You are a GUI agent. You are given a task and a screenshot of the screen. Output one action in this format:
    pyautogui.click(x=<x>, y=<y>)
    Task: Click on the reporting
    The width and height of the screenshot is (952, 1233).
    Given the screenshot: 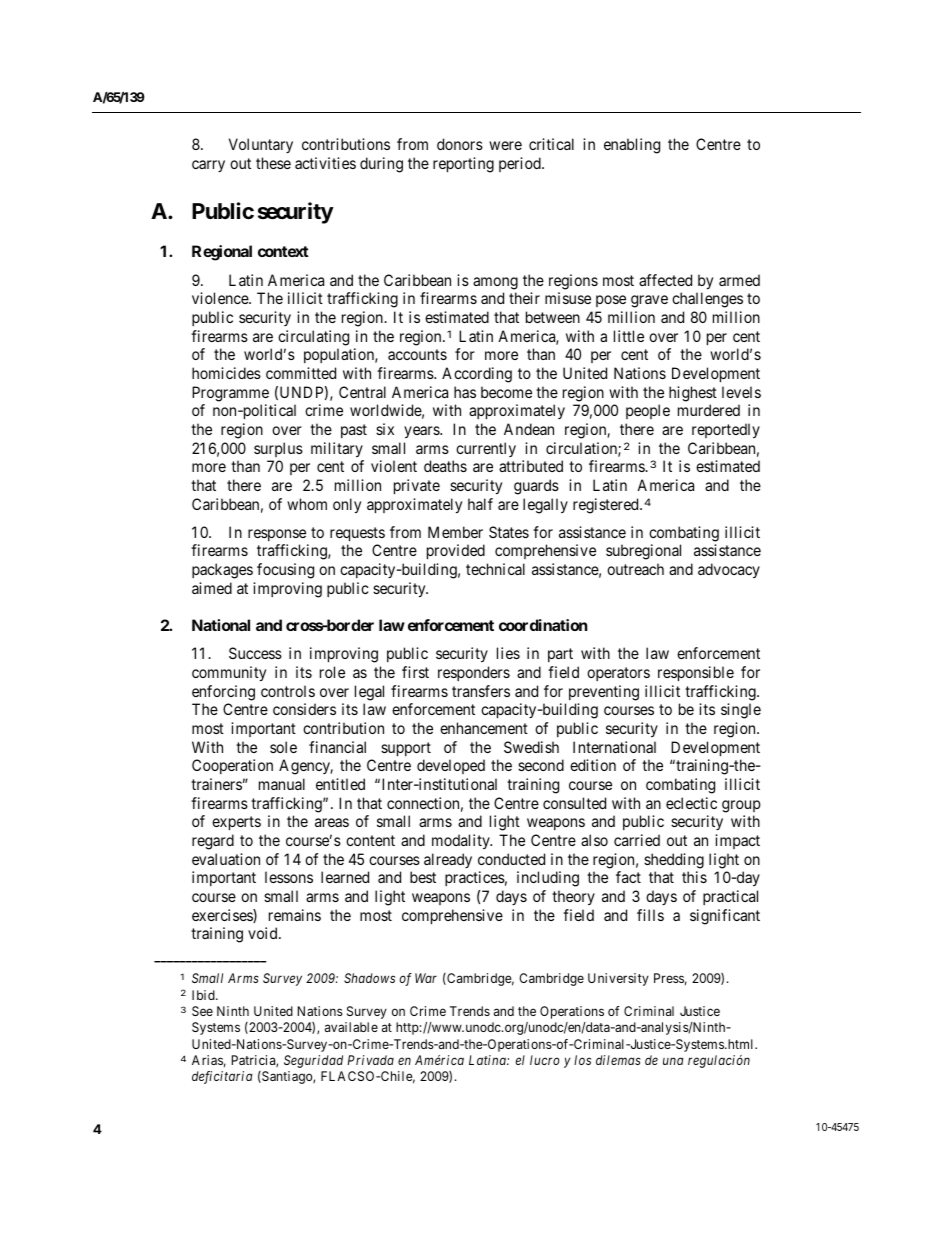 What is the action you would take?
    pyautogui.click(x=463, y=165)
